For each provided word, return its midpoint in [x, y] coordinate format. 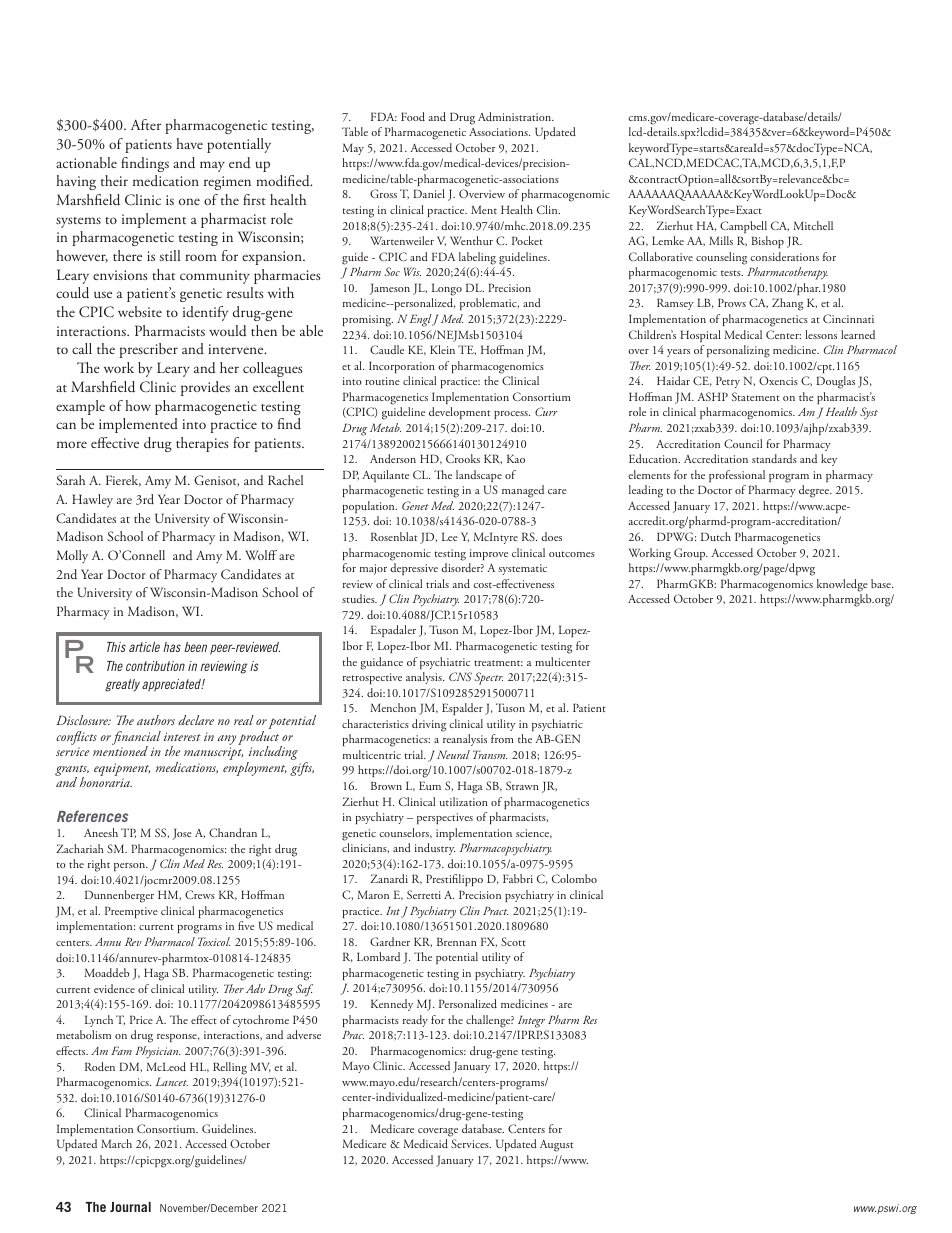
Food [413, 116]
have [189, 143]
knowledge [842, 585]
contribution [155, 666]
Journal [130, 1207]
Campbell [743, 227]
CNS [460, 676]
